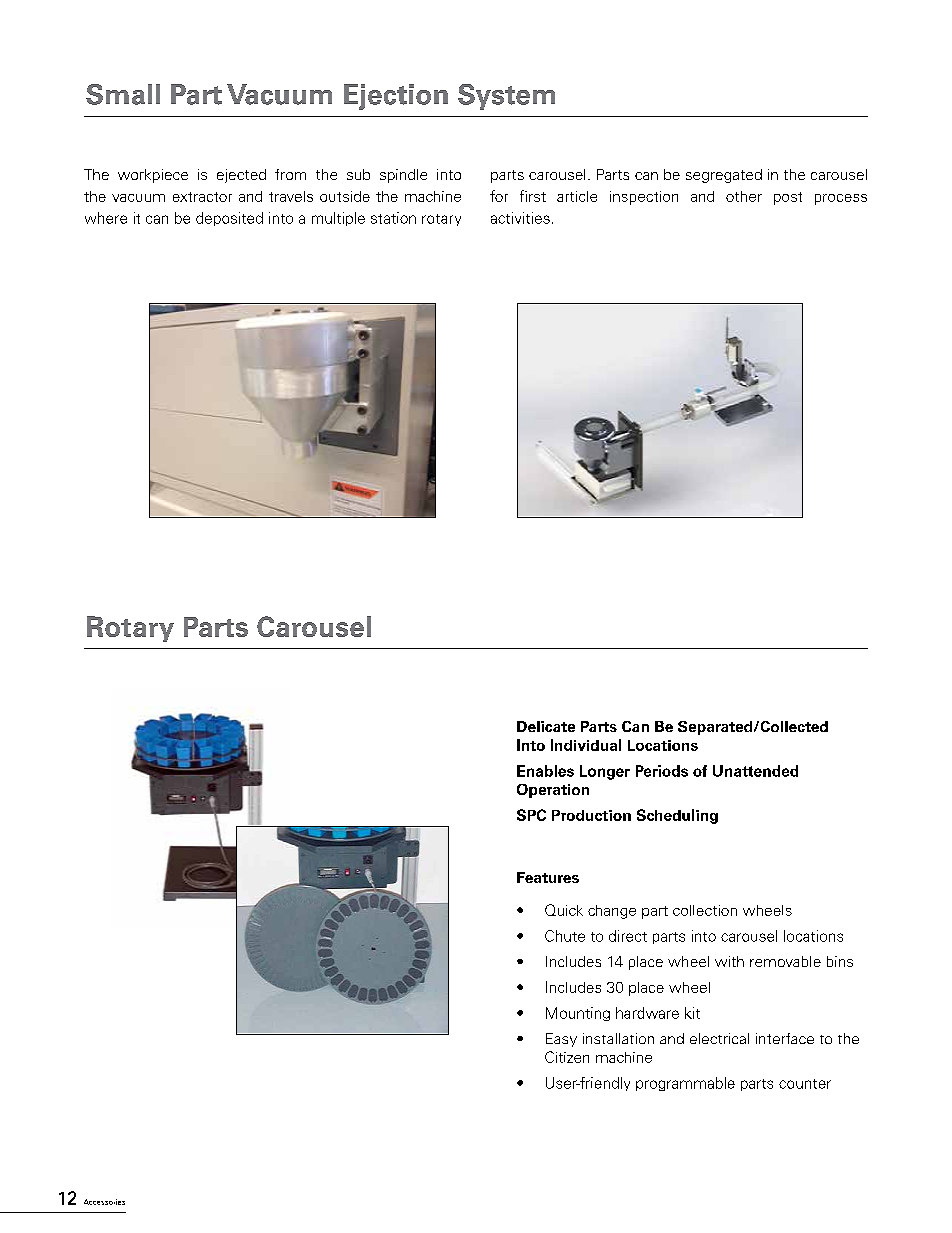 The height and width of the document is (1233, 952). I want to click on SPC, so click(531, 815).
